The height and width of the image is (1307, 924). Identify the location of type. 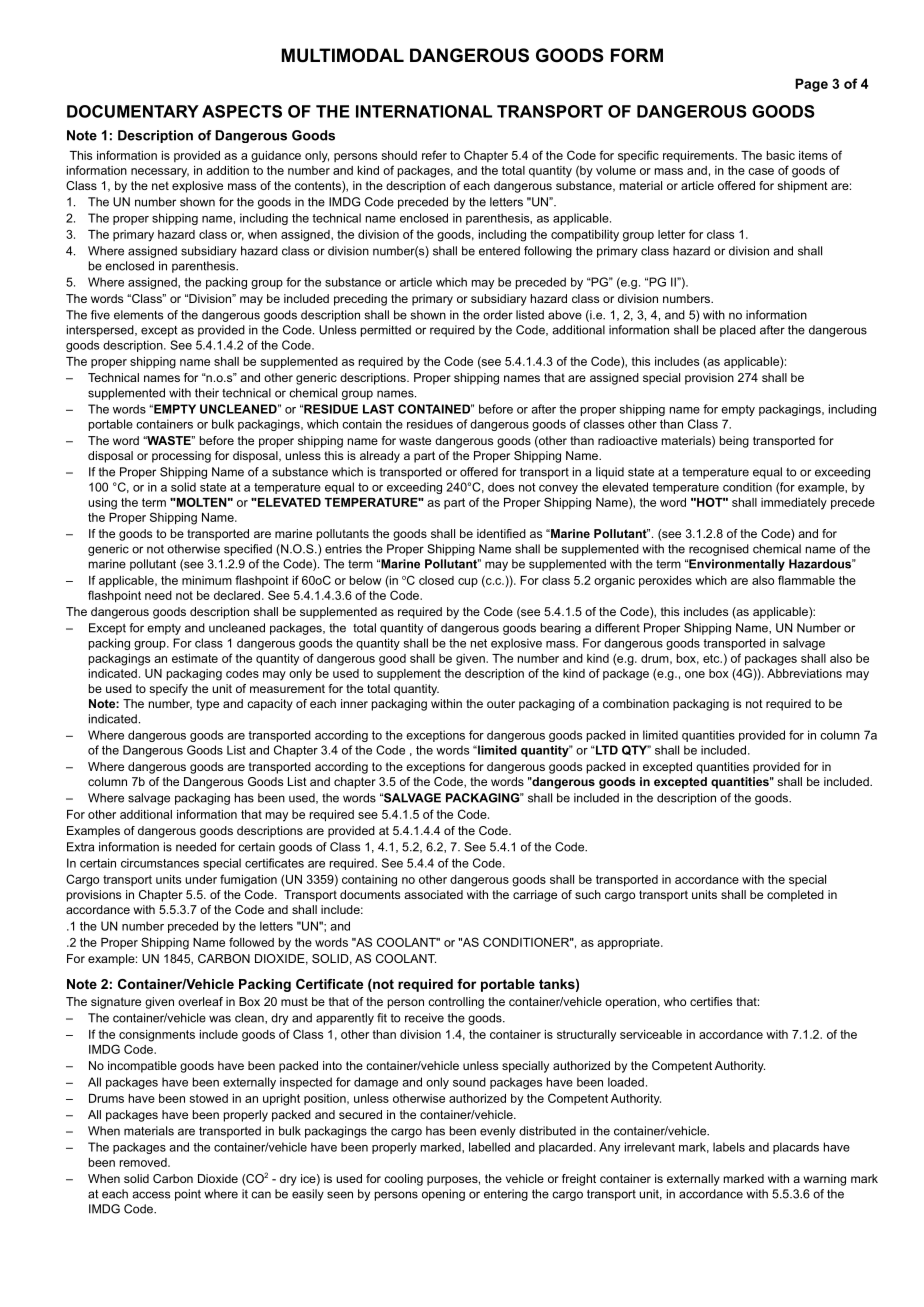
(207, 705).
